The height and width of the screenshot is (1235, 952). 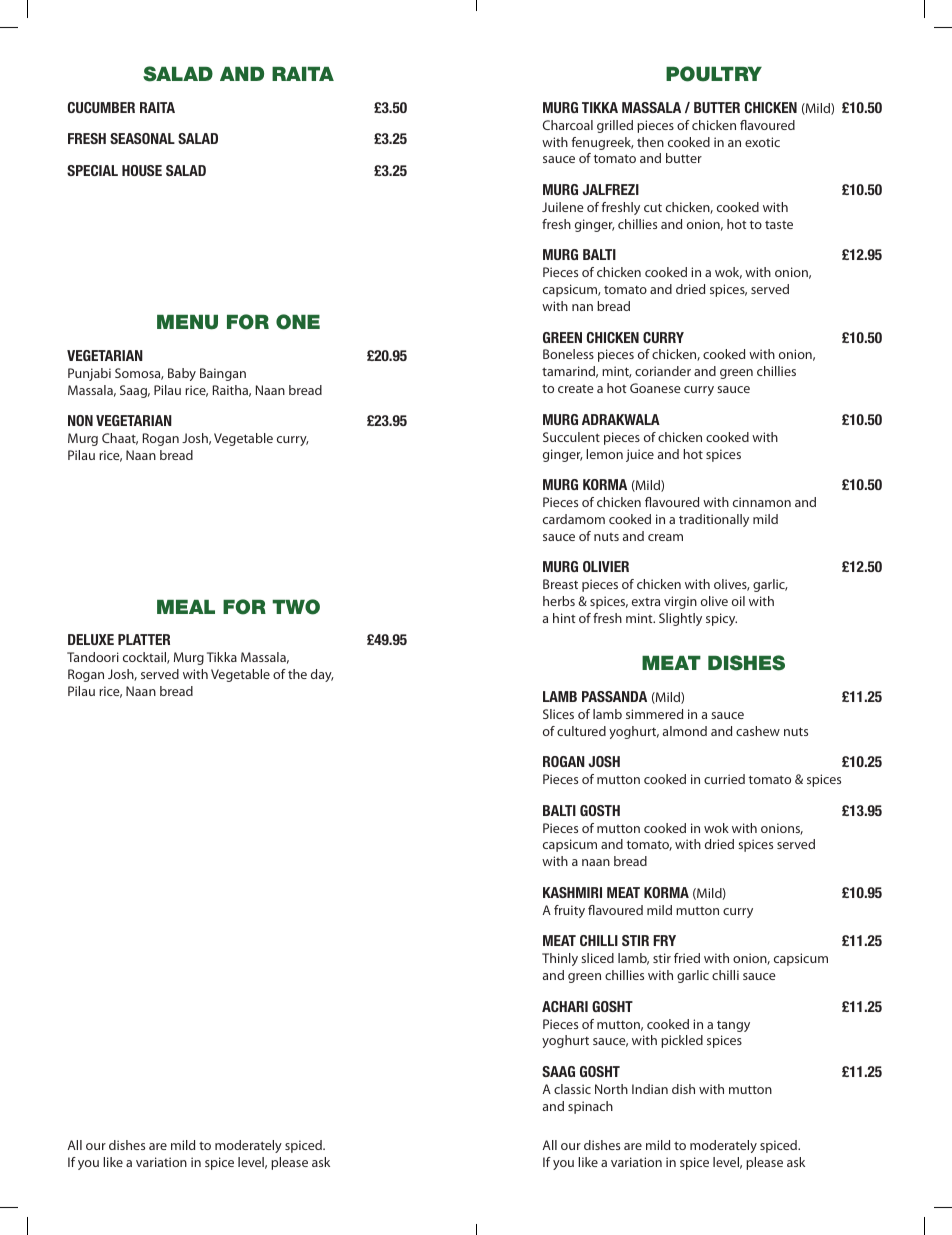 I want to click on MEAL, so click(x=186, y=607).
